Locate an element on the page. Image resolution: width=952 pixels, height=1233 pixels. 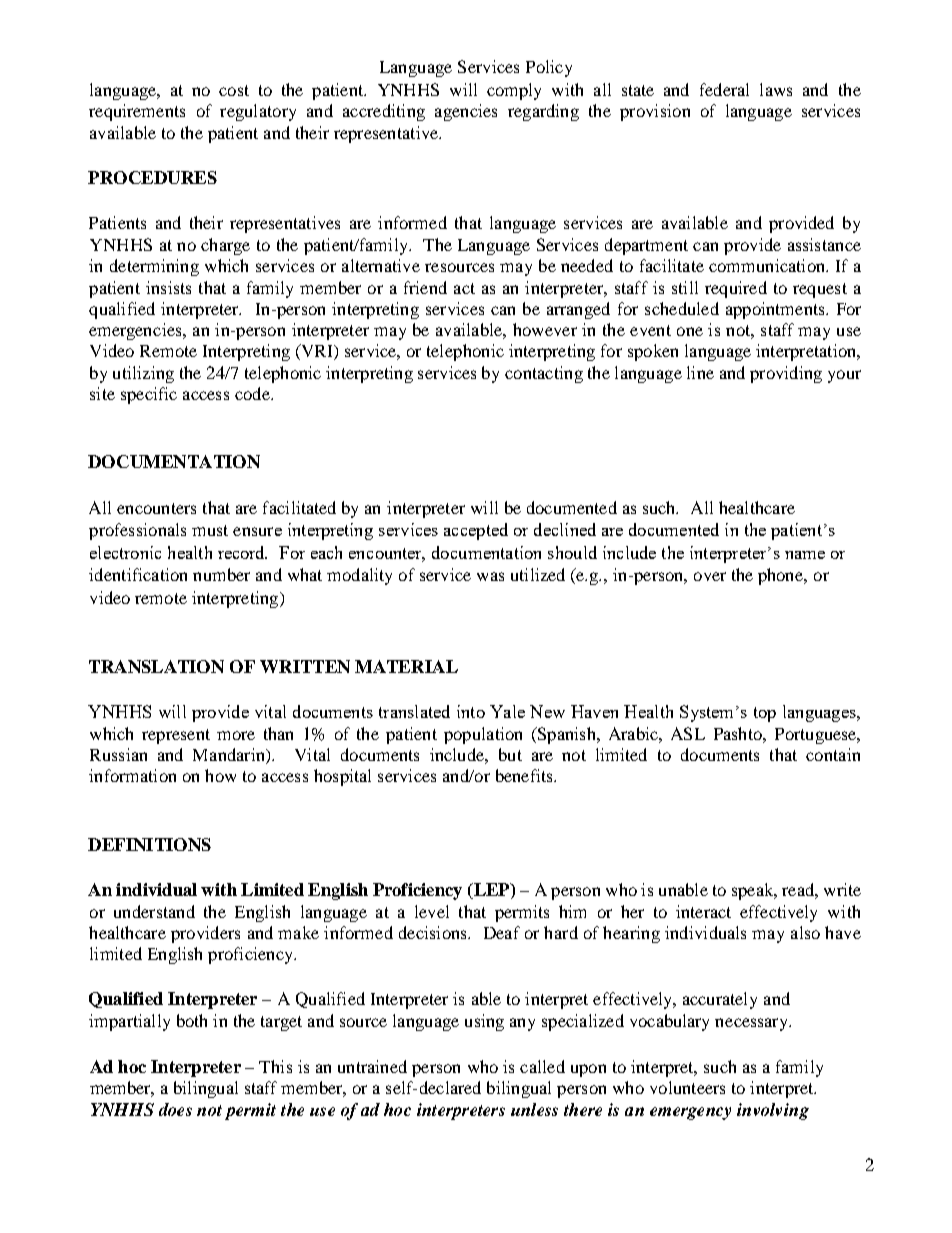
does is located at coordinates (175, 1109).
